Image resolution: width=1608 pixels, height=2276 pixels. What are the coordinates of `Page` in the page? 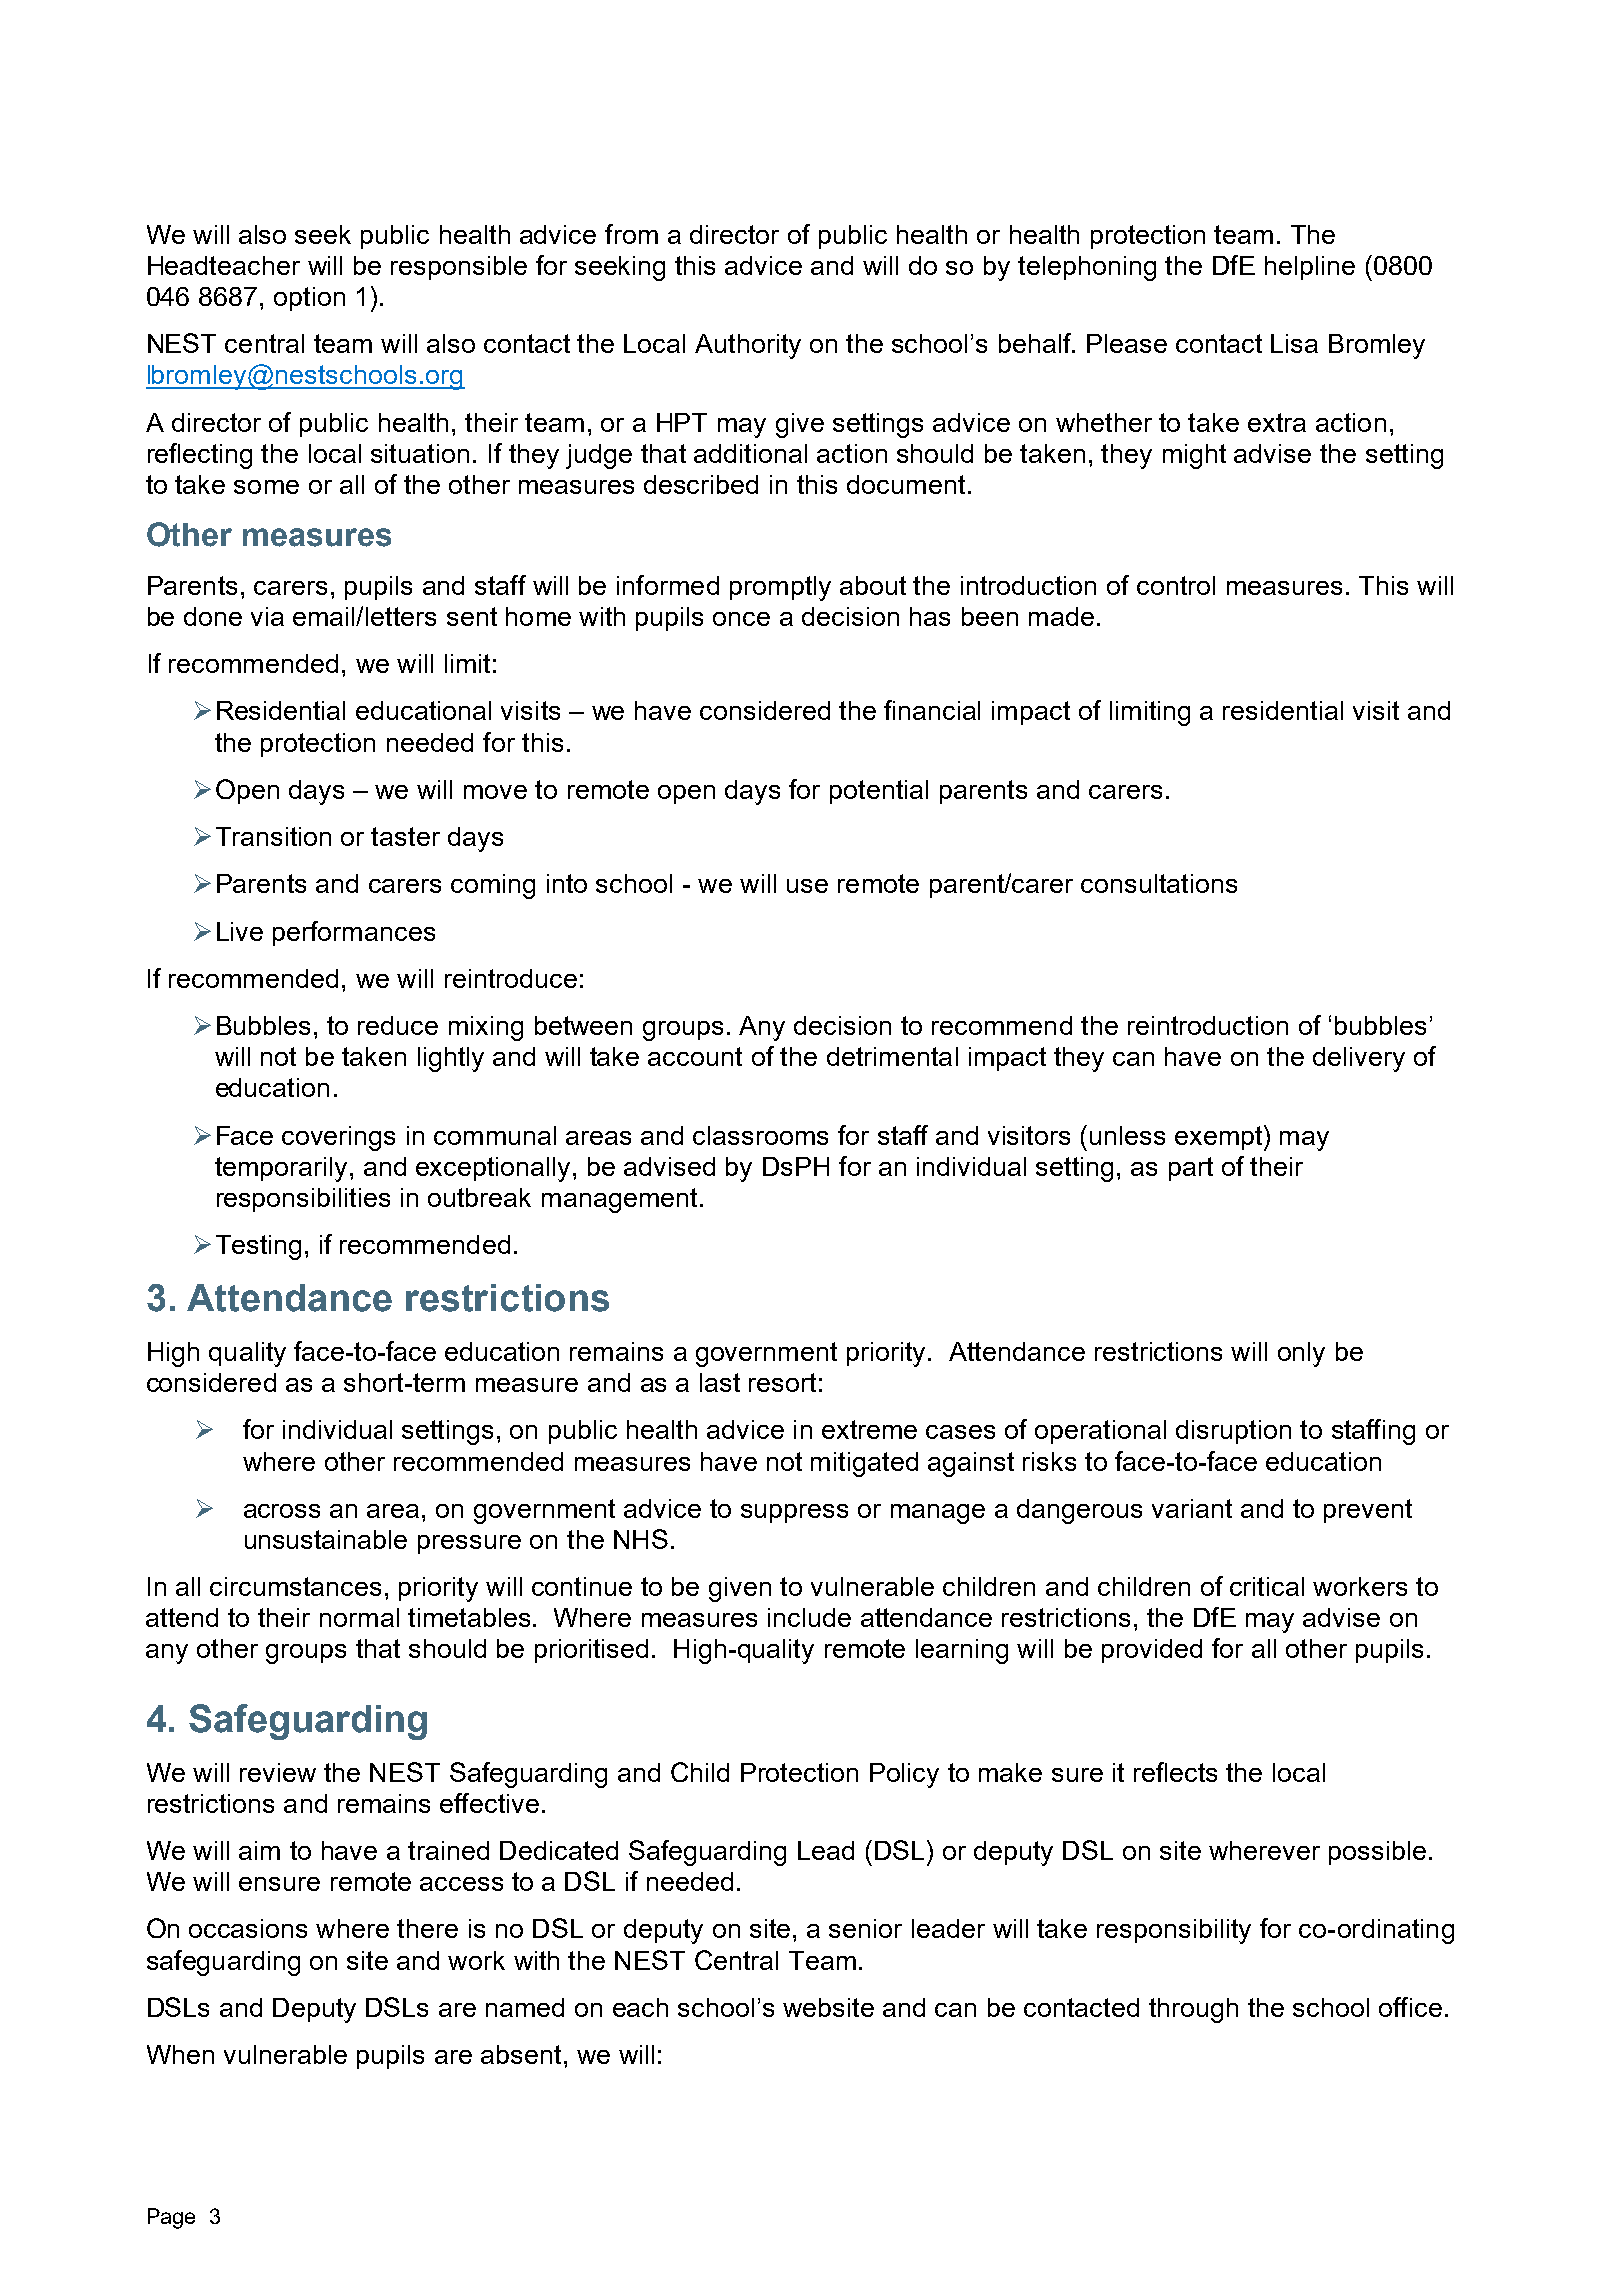 It's located at (171, 2218).
